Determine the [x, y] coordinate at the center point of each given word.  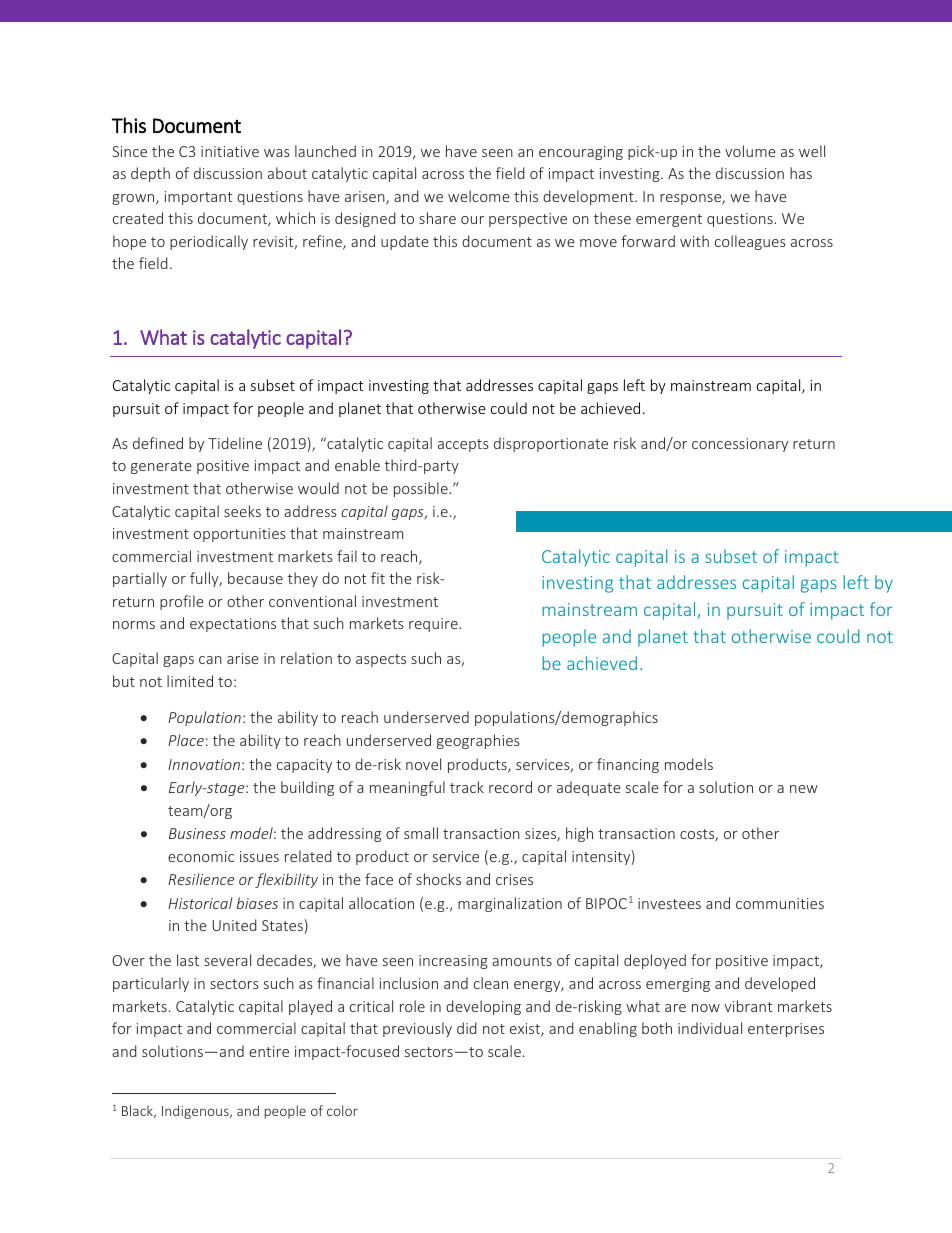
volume [750, 151]
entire [269, 1051]
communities [780, 903]
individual [710, 1028]
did [467, 1028]
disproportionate [551, 444]
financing [628, 765]
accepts [463, 445]
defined [158, 443]
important [198, 198]
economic [201, 856]
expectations [233, 625]
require [434, 625]
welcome [479, 196]
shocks [438, 879]
